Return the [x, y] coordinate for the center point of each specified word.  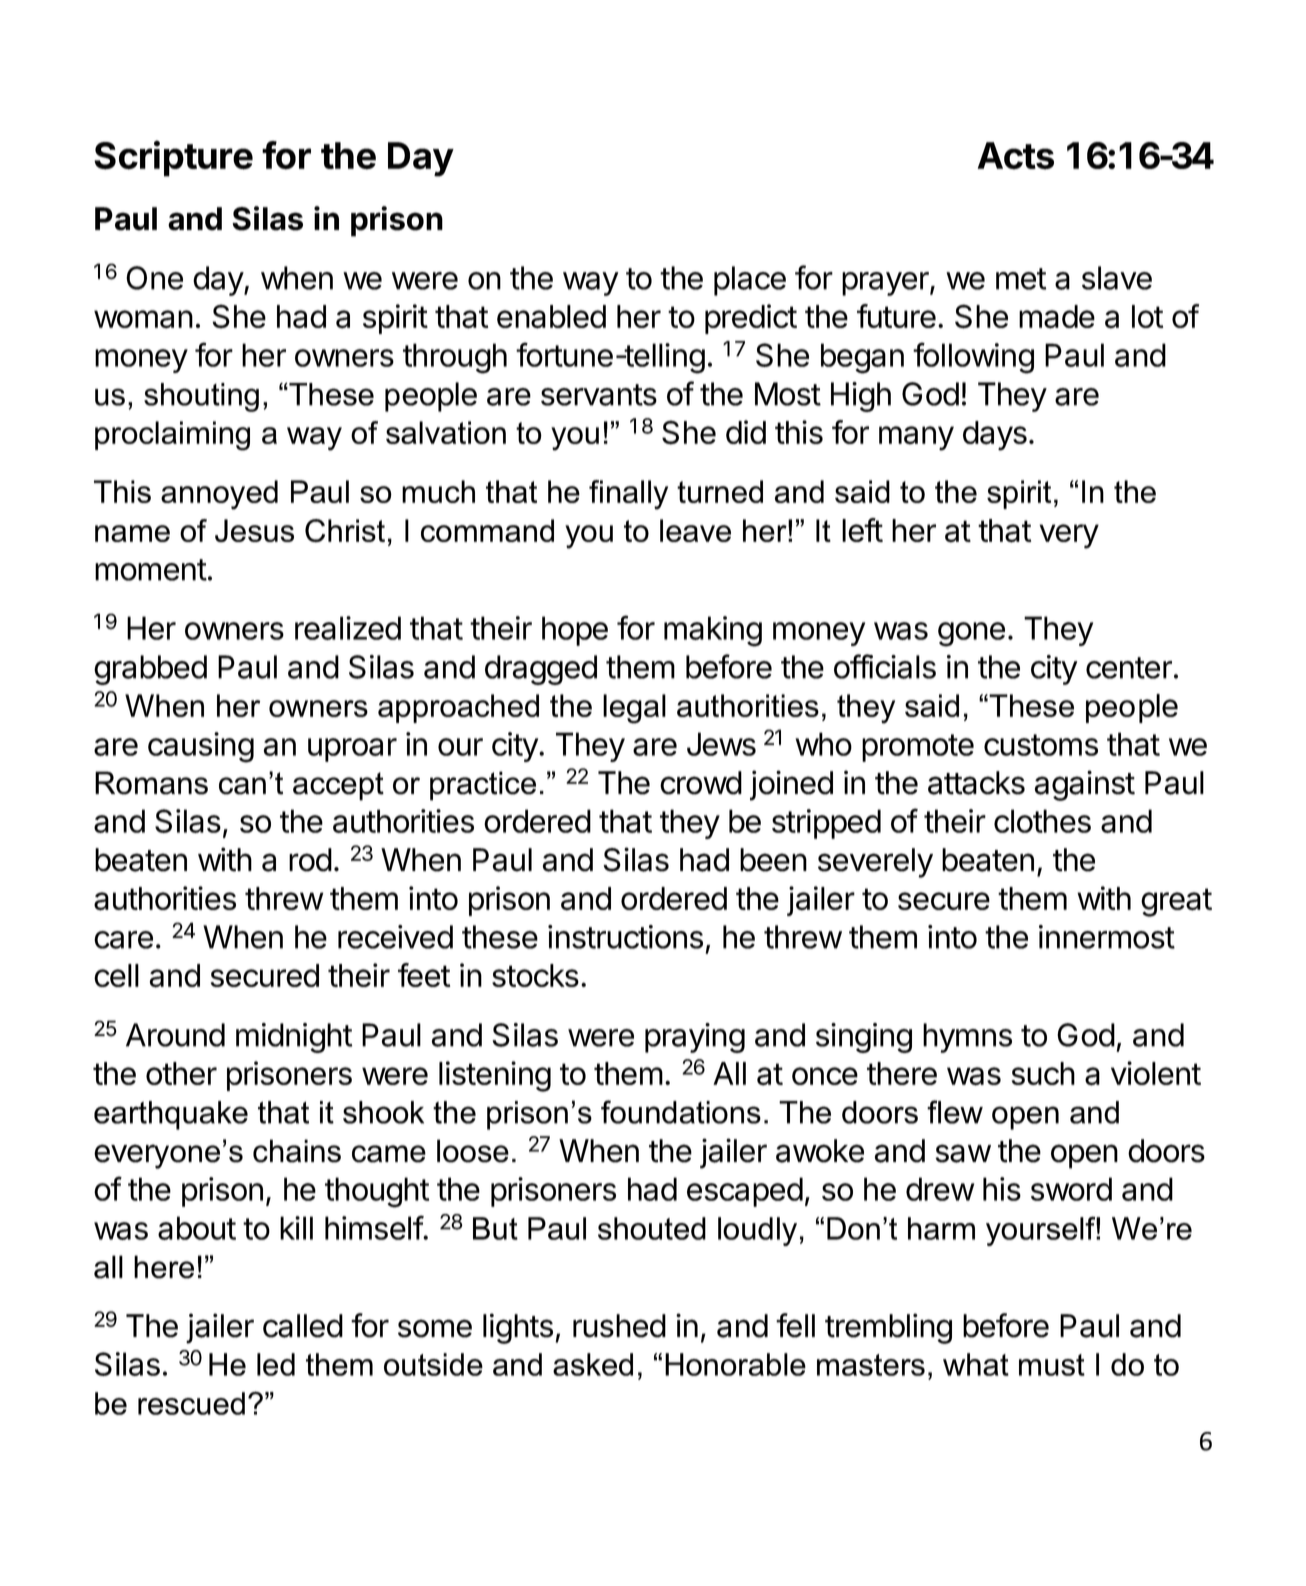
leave [695, 530]
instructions [625, 937]
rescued [191, 1403]
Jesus [254, 530]
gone [971, 634]
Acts [1016, 156]
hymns [967, 1038]
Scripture [173, 158]
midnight [294, 1038]
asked [593, 1364]
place [750, 281]
